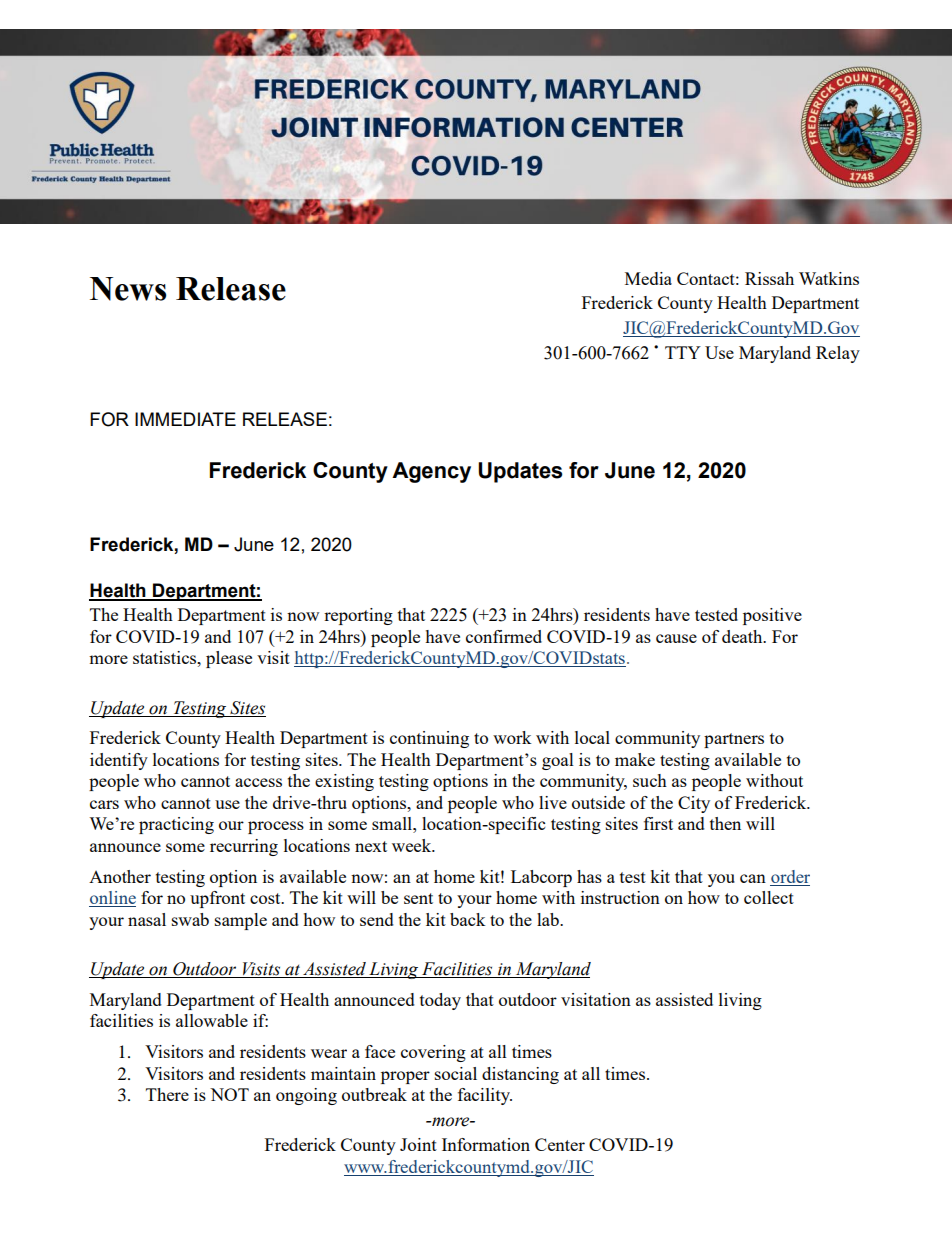  I want to click on please, so click(229, 659).
